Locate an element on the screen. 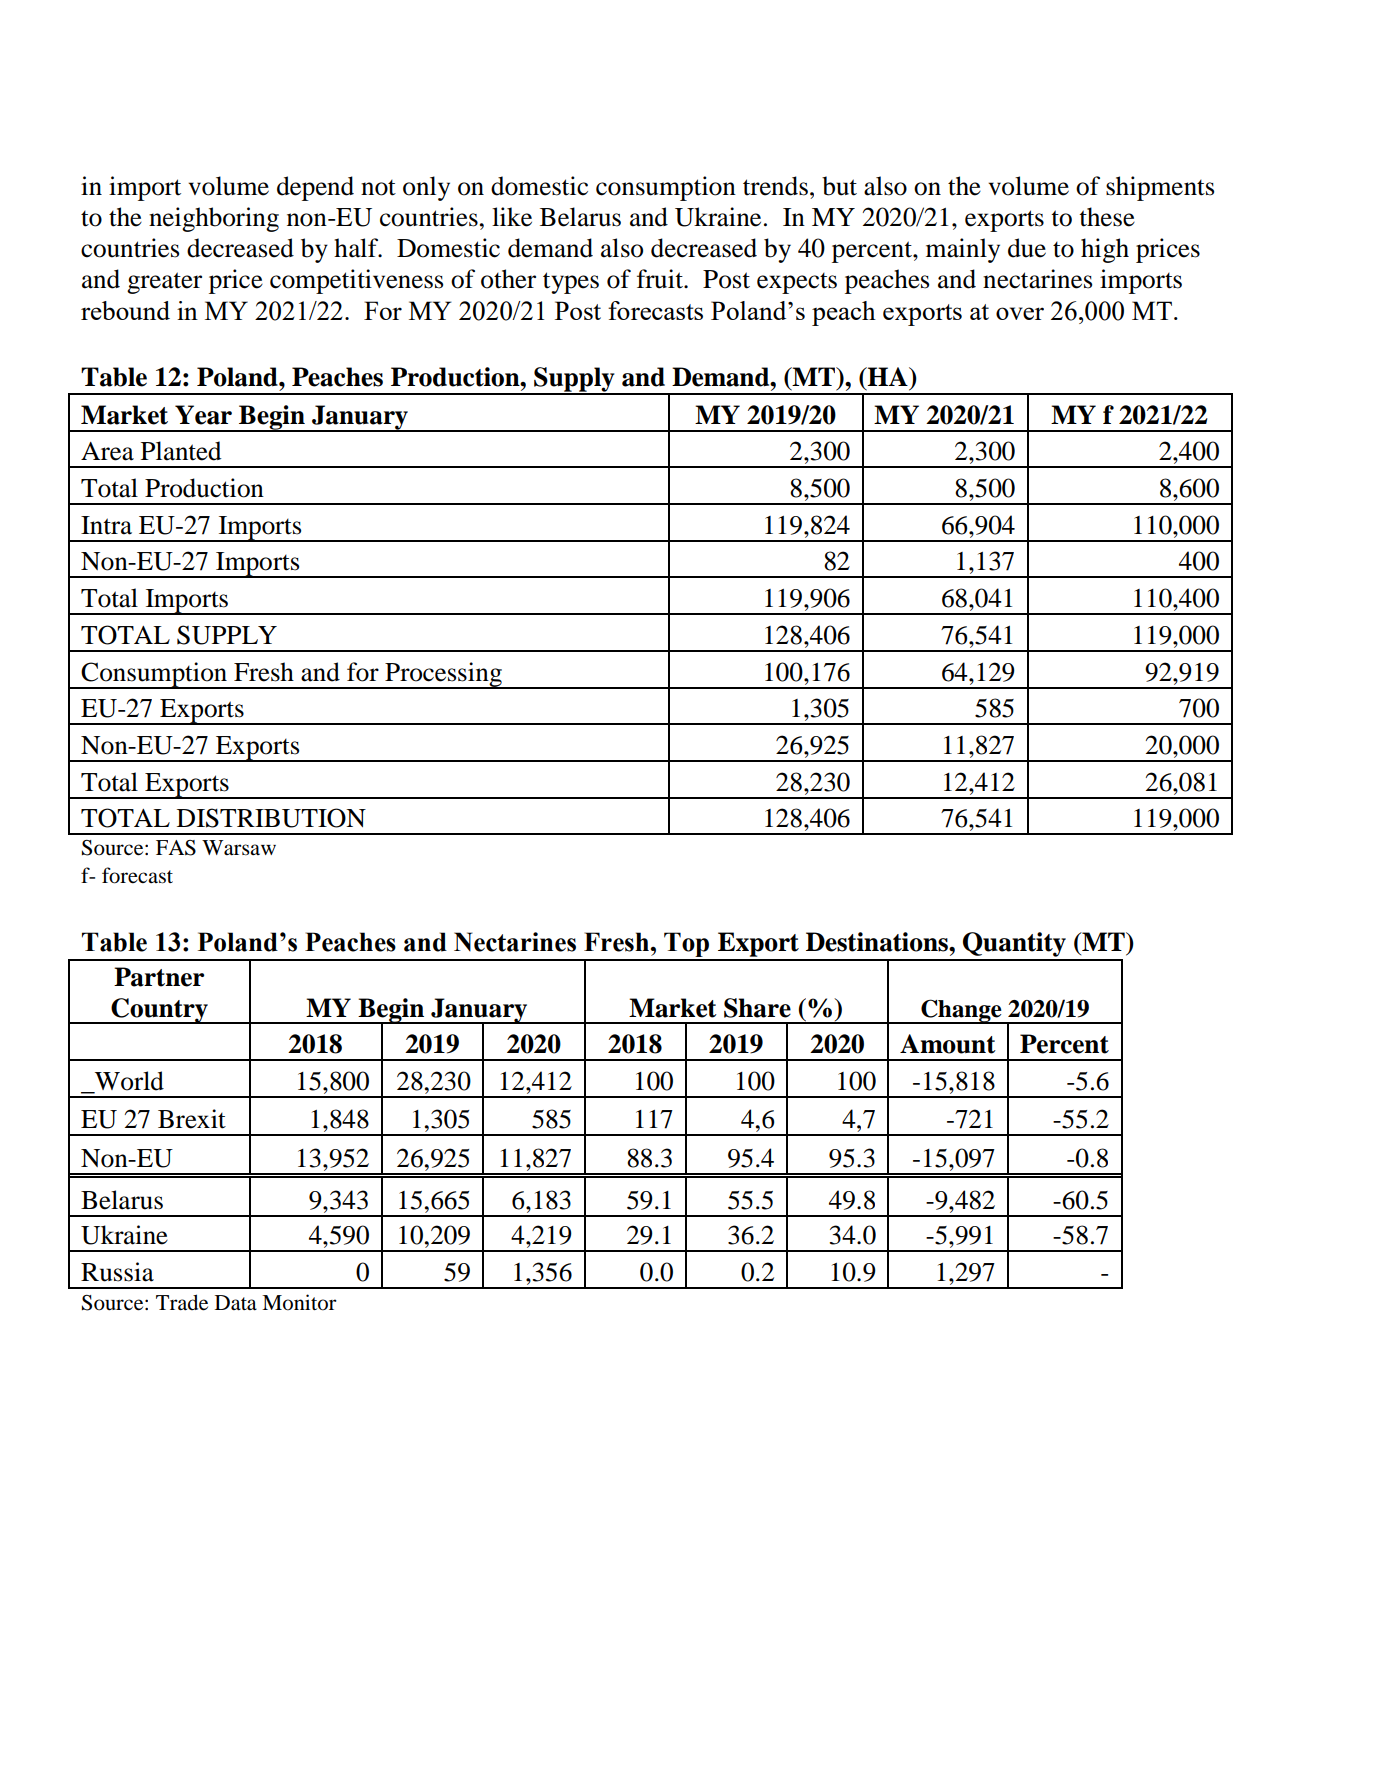 The image size is (1382, 1789). fruit is located at coordinates (661, 279).
